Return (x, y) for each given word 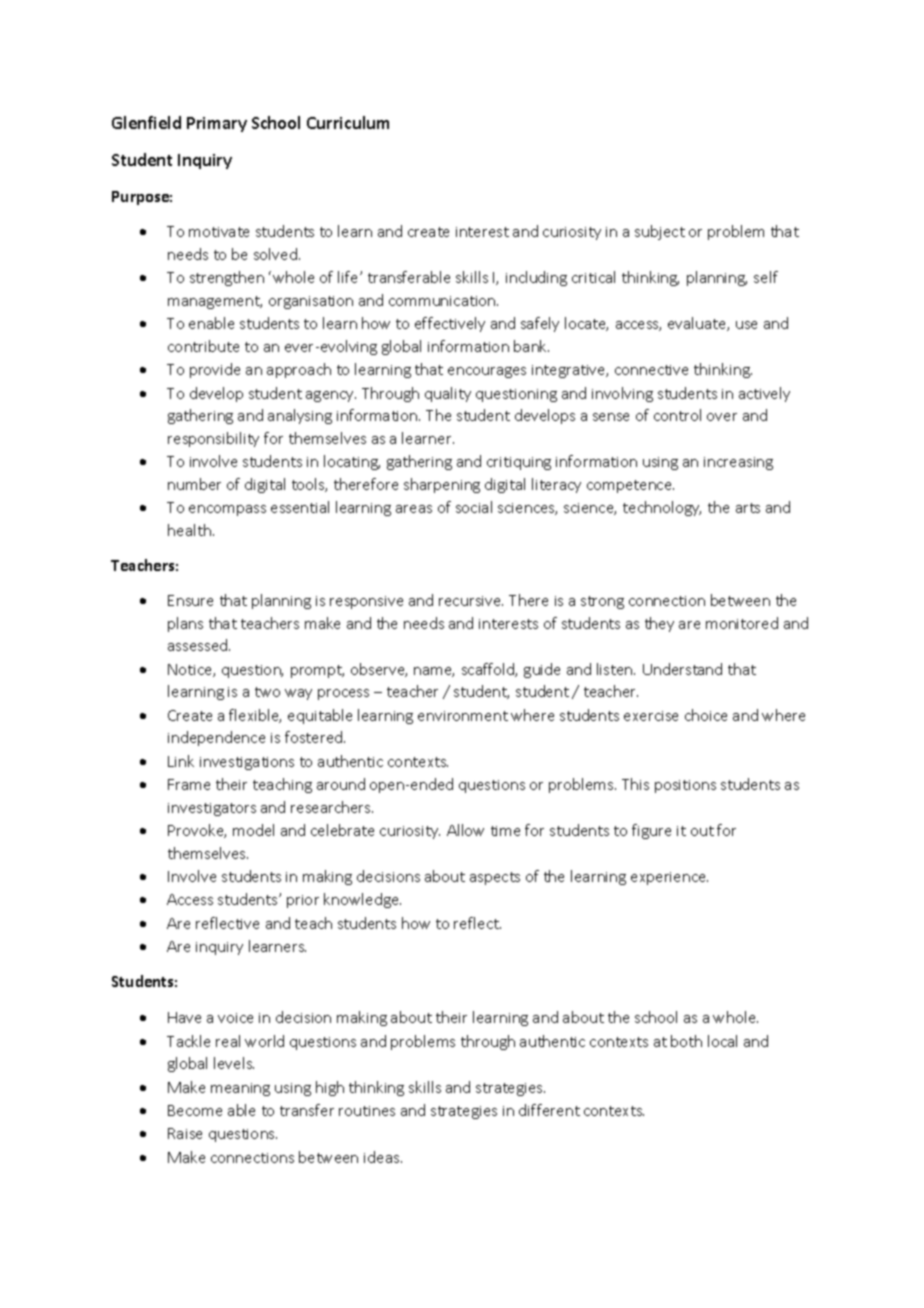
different (549, 1110)
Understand (682, 669)
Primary (217, 124)
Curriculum (348, 122)
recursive (471, 601)
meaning (240, 1089)
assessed (199, 645)
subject (660, 232)
